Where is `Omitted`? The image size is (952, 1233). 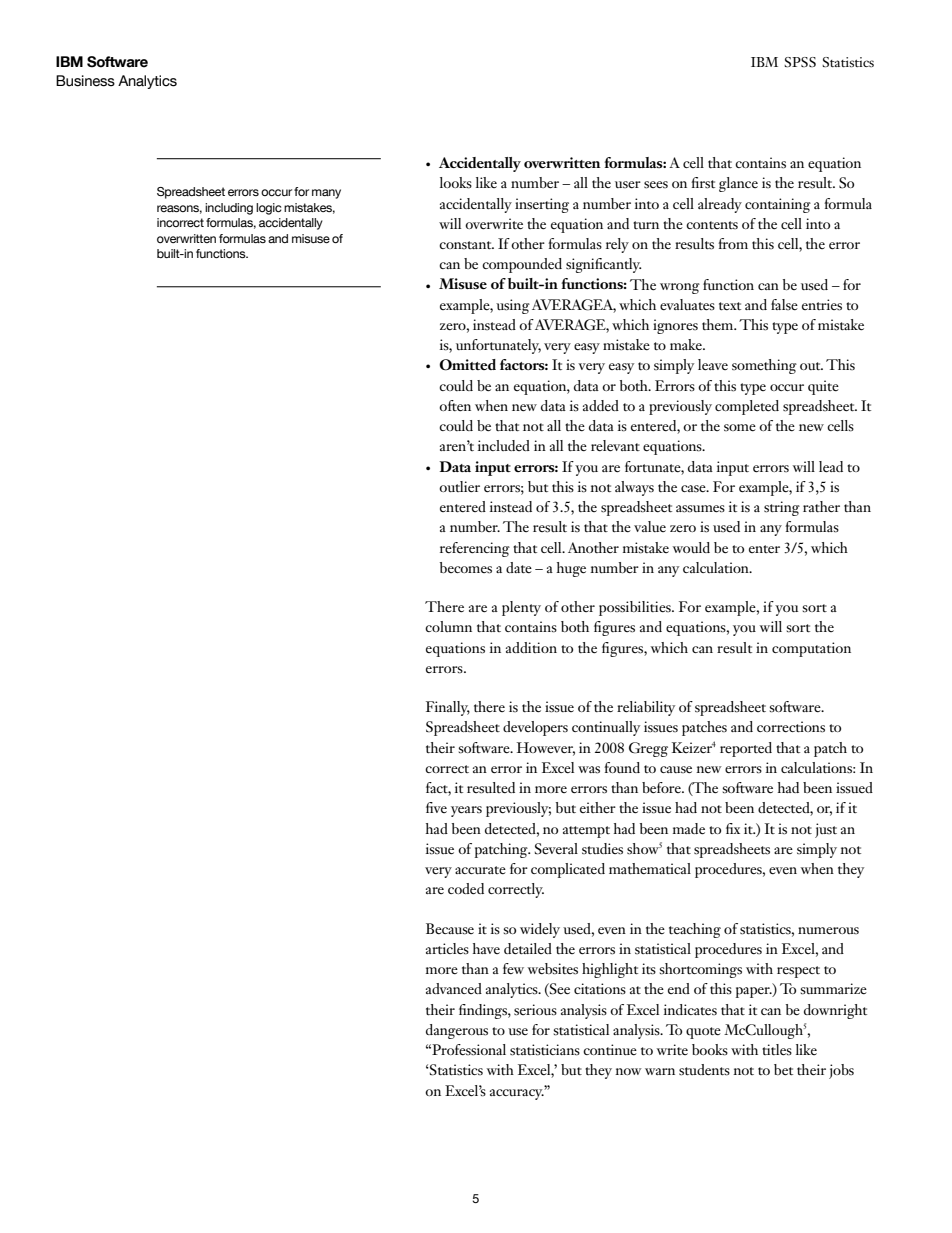
Omitted is located at coordinates (467, 365).
